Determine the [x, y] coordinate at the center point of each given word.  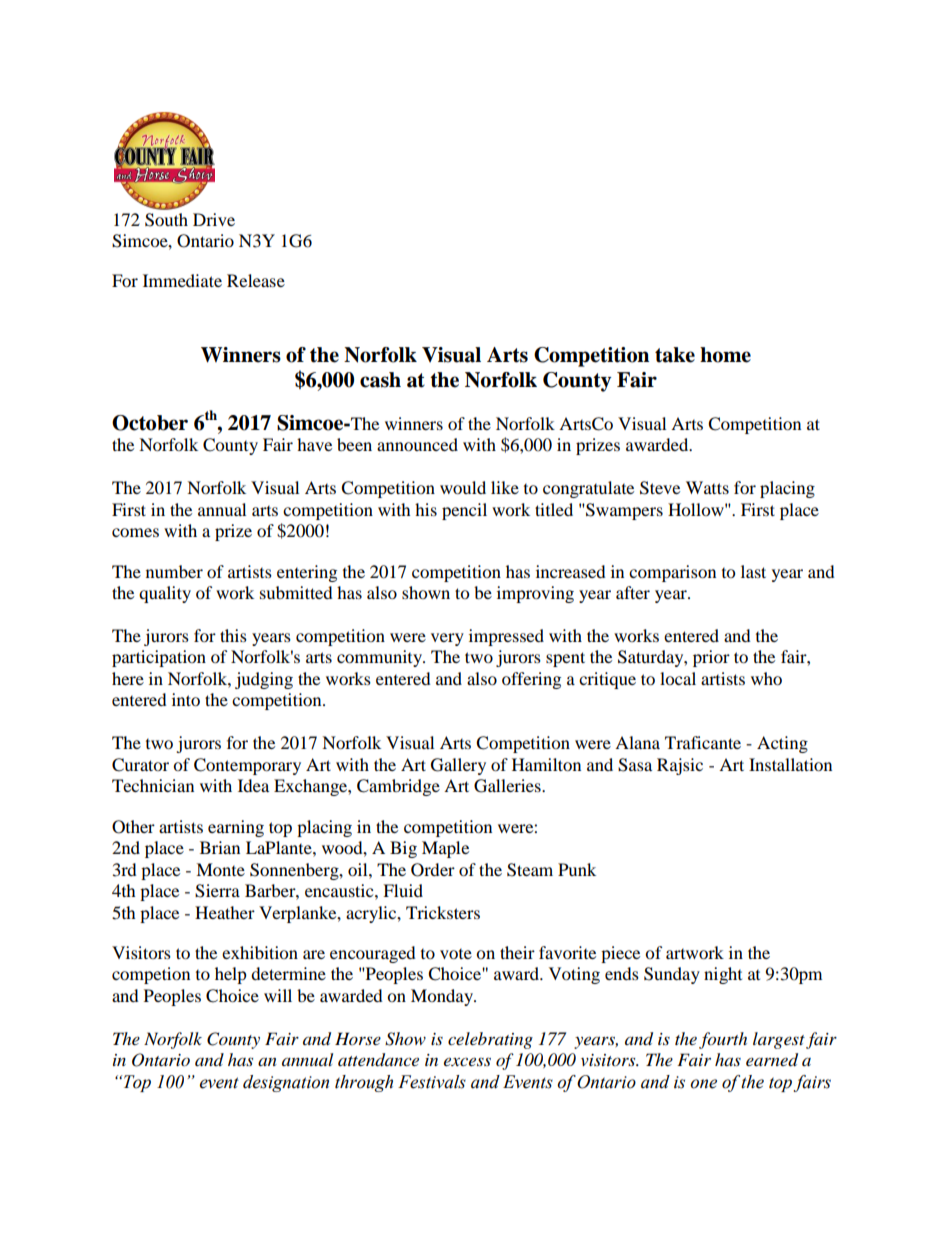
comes [135, 532]
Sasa [635, 765]
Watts [707, 487]
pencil [464, 511]
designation [286, 1083]
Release [256, 280]
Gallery [458, 766]
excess [467, 1061]
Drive [214, 219]
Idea [253, 785]
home [725, 355]
